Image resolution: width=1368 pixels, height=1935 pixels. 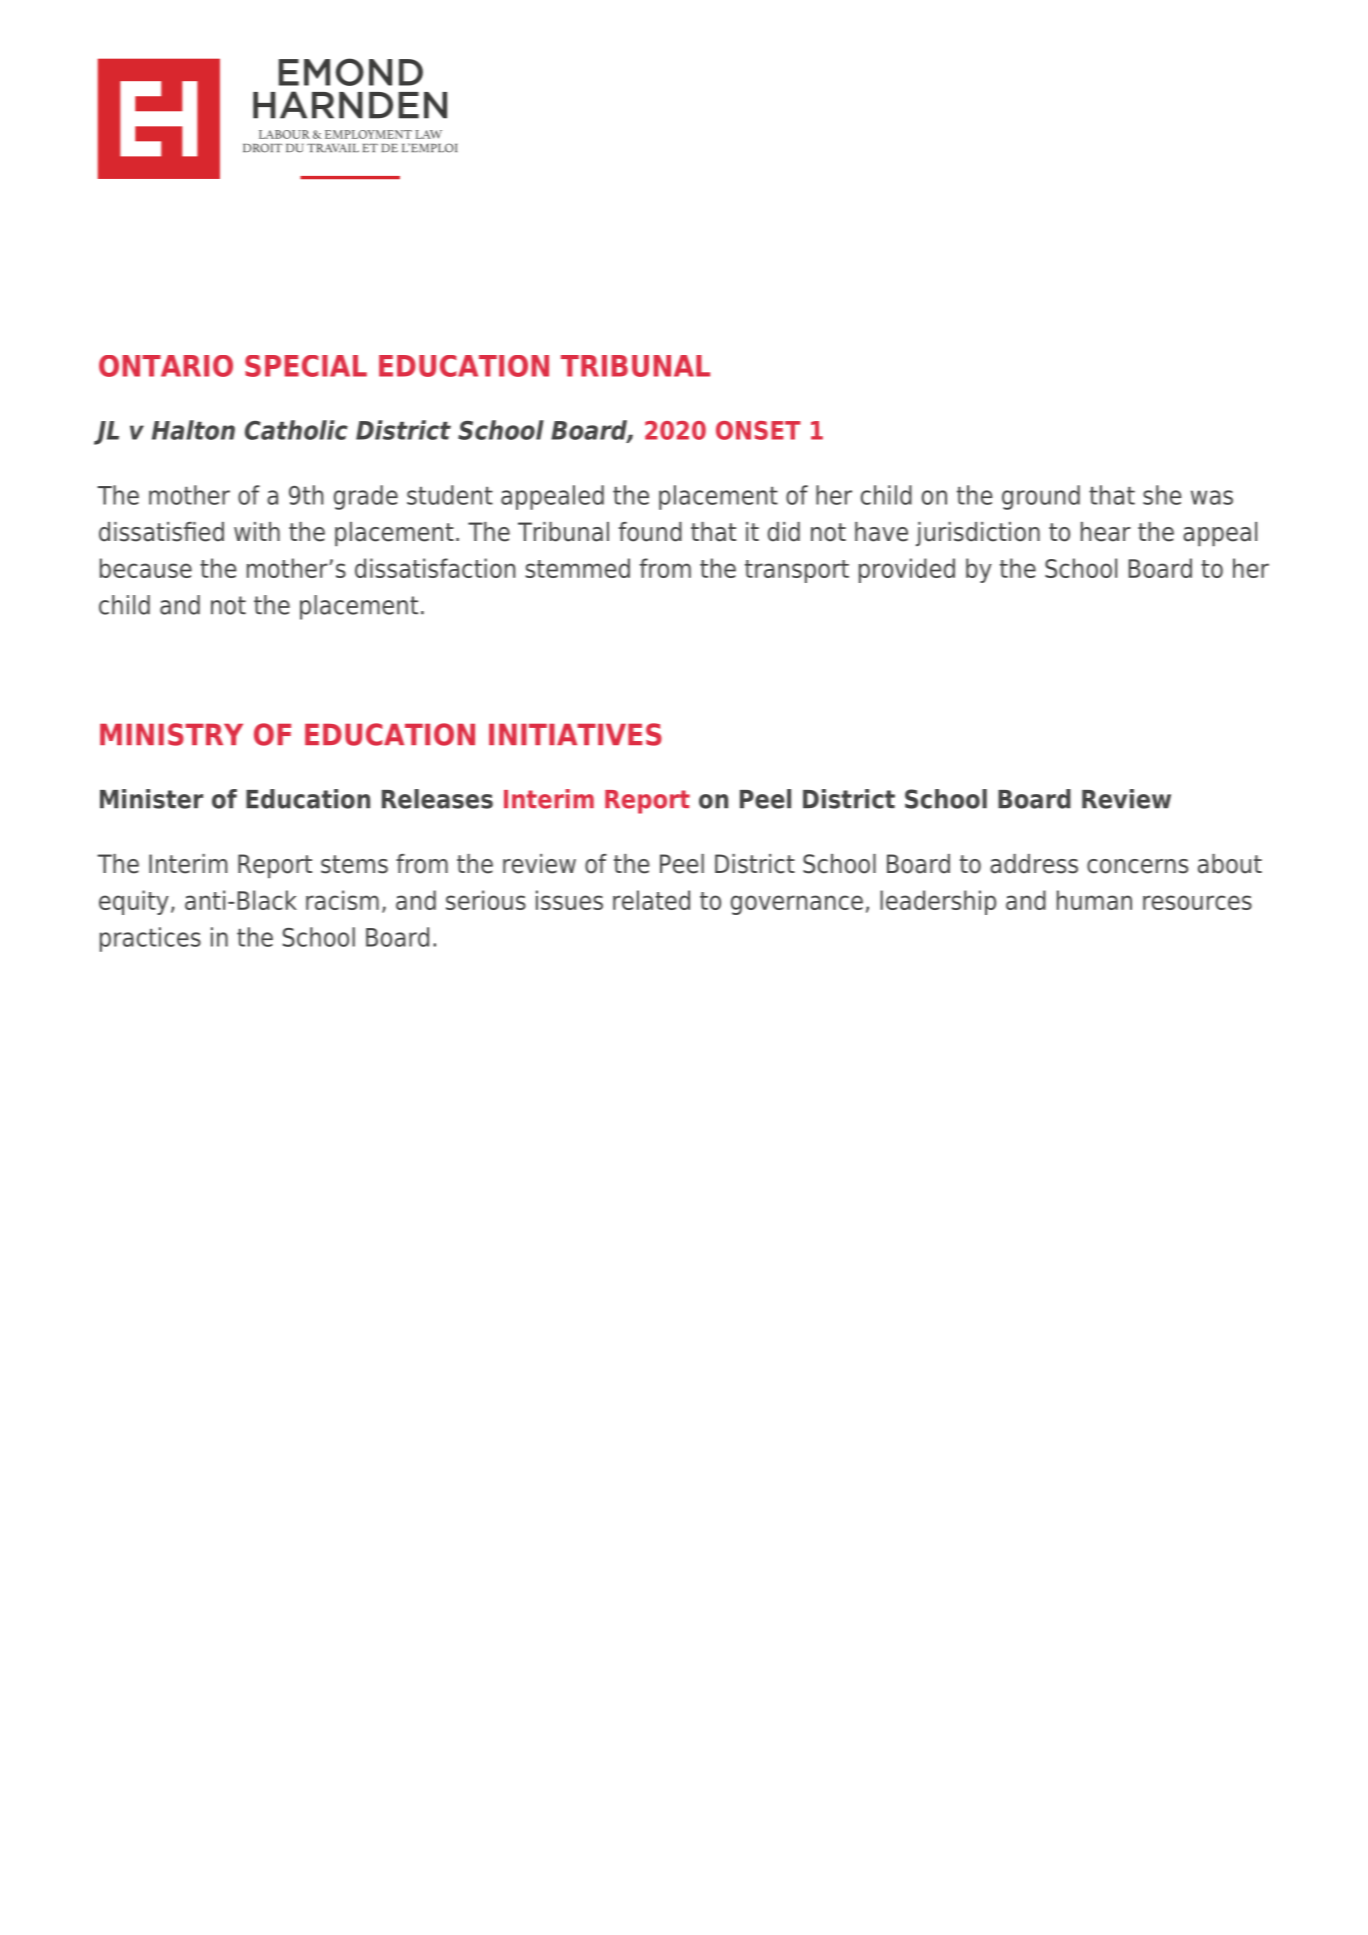 I want to click on she, so click(x=1162, y=495).
